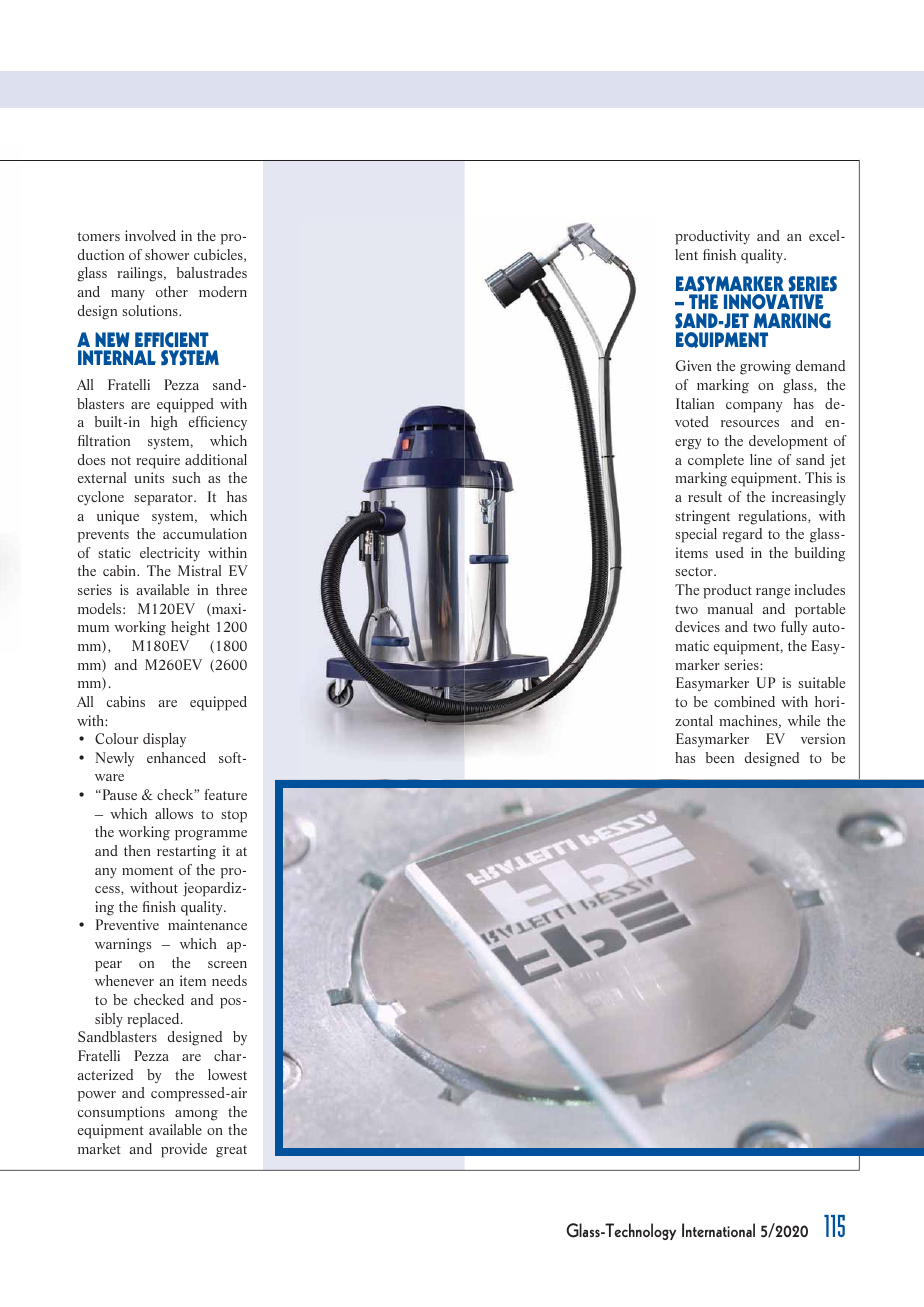  Describe the element at coordinates (225, 794) in the page. I see `feature` at that location.
